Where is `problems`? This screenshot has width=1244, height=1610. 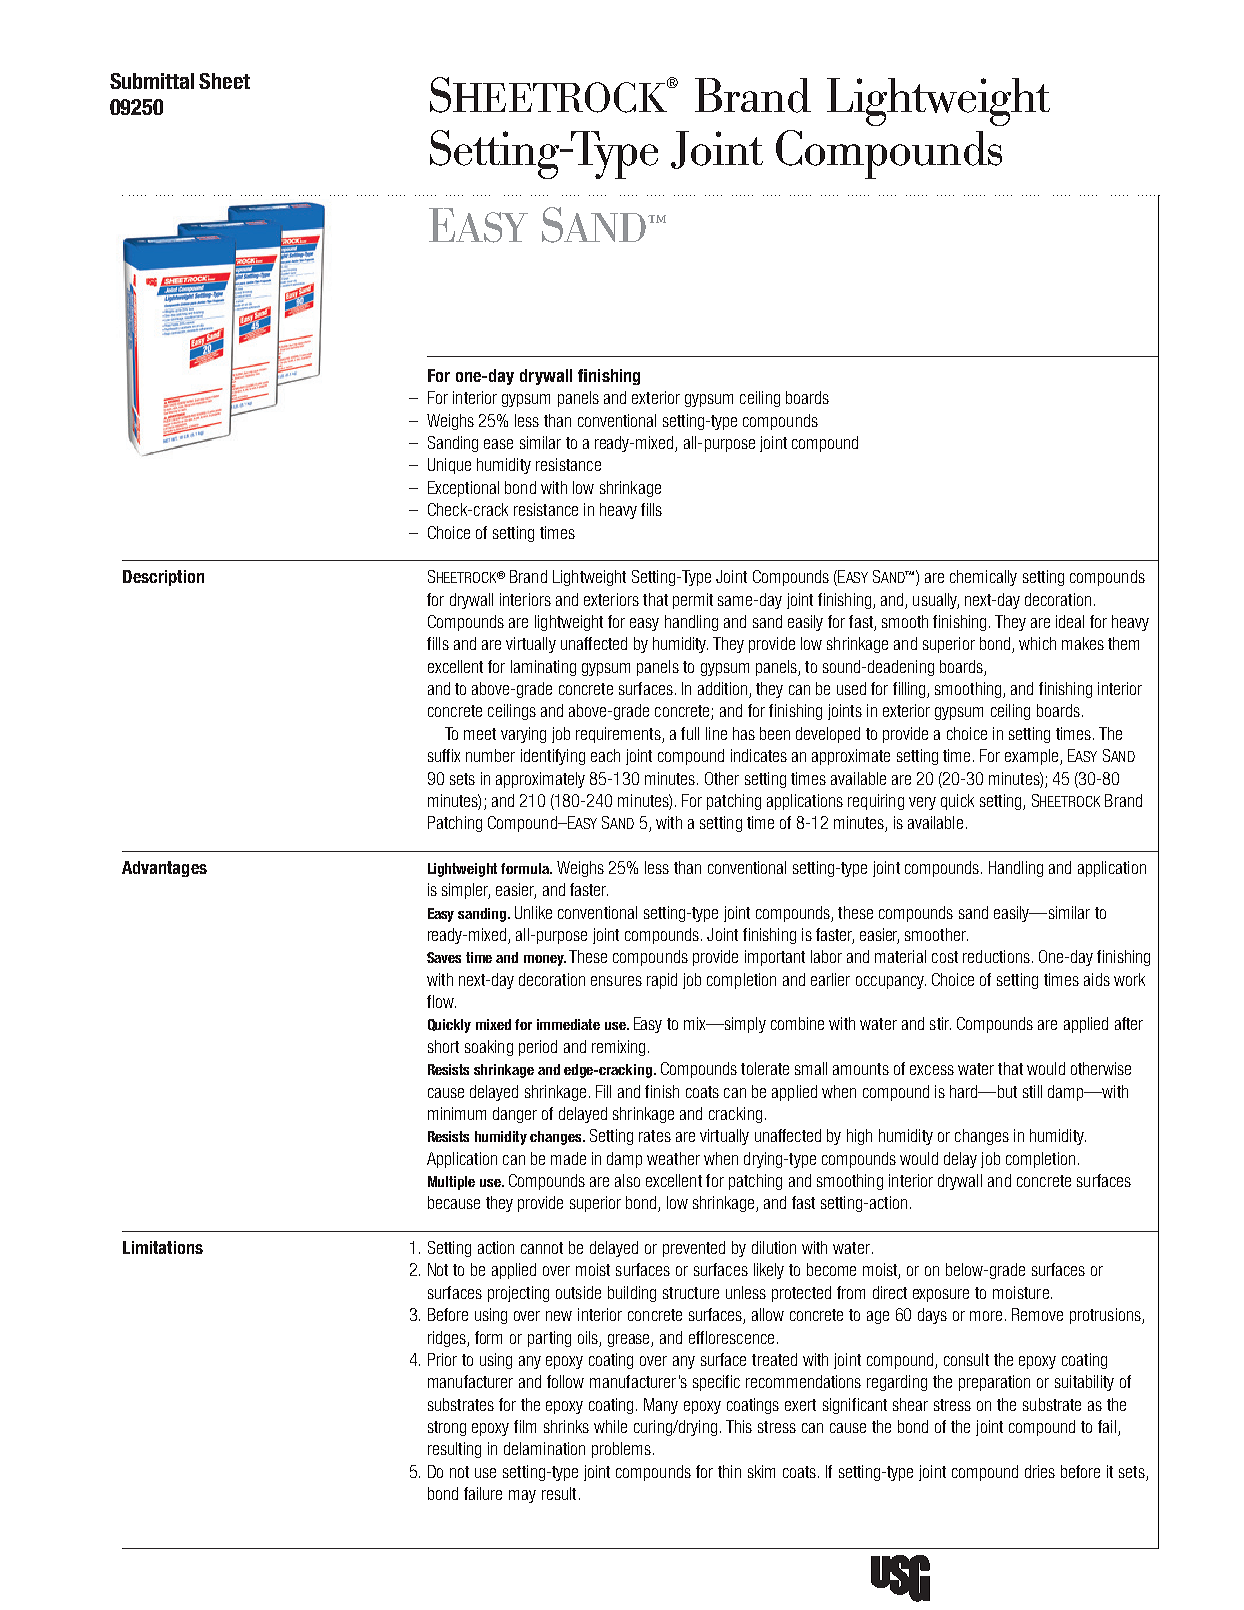
problems is located at coordinates (621, 1450).
